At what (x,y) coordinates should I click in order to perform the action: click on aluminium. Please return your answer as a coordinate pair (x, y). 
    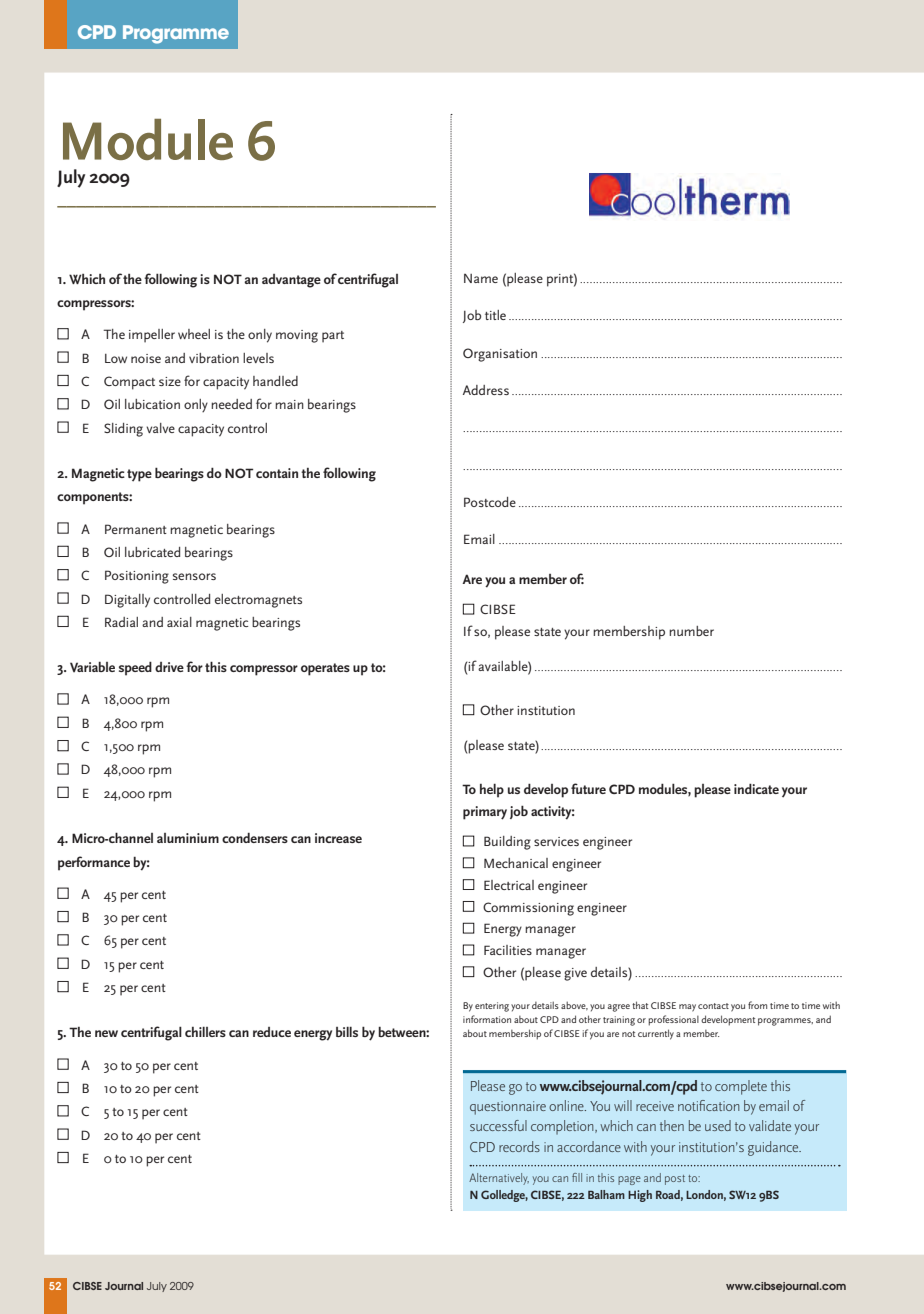
    Looking at the image, I should click on (188, 838).
